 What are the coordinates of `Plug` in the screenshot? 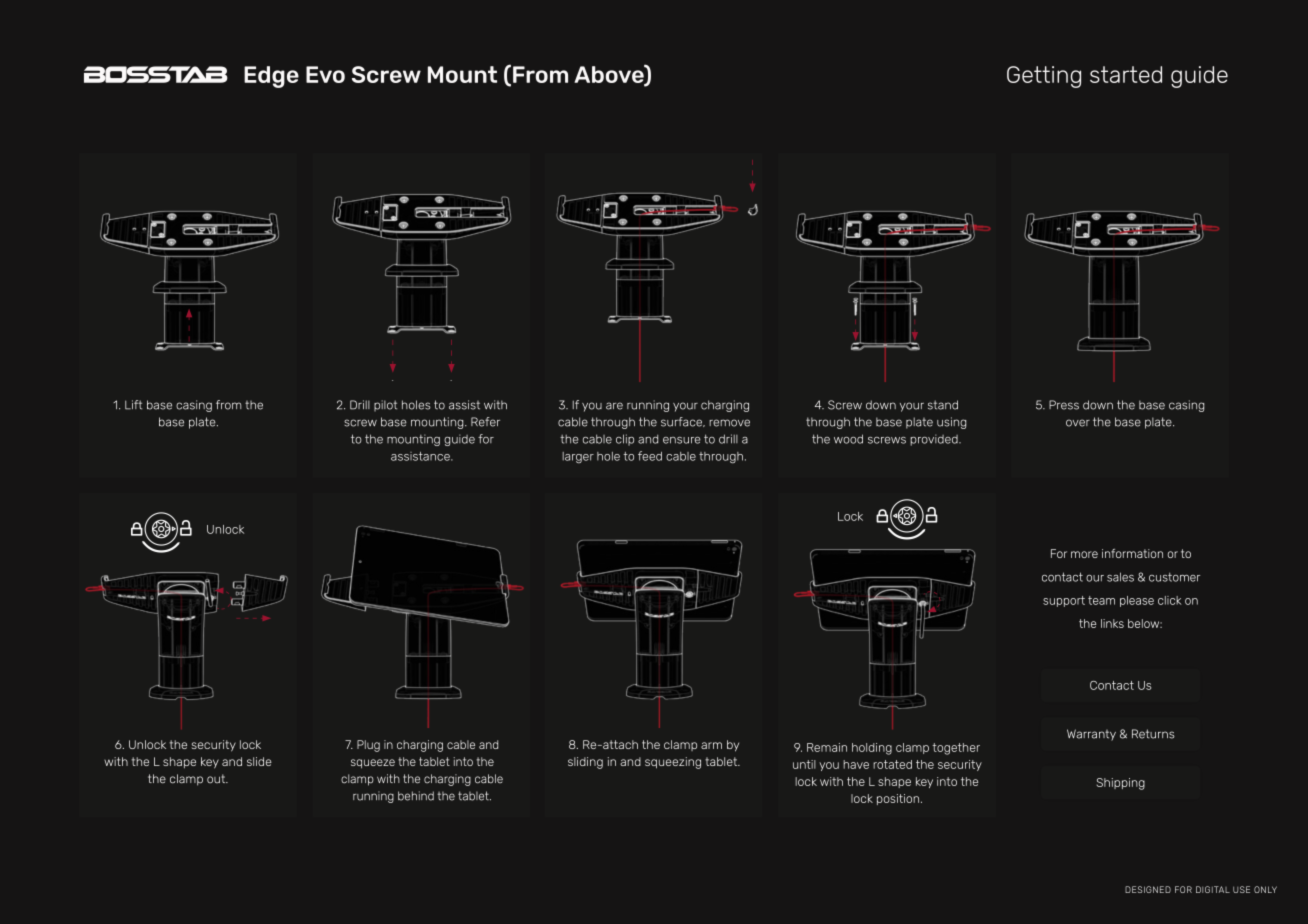 It's located at (368, 746).
